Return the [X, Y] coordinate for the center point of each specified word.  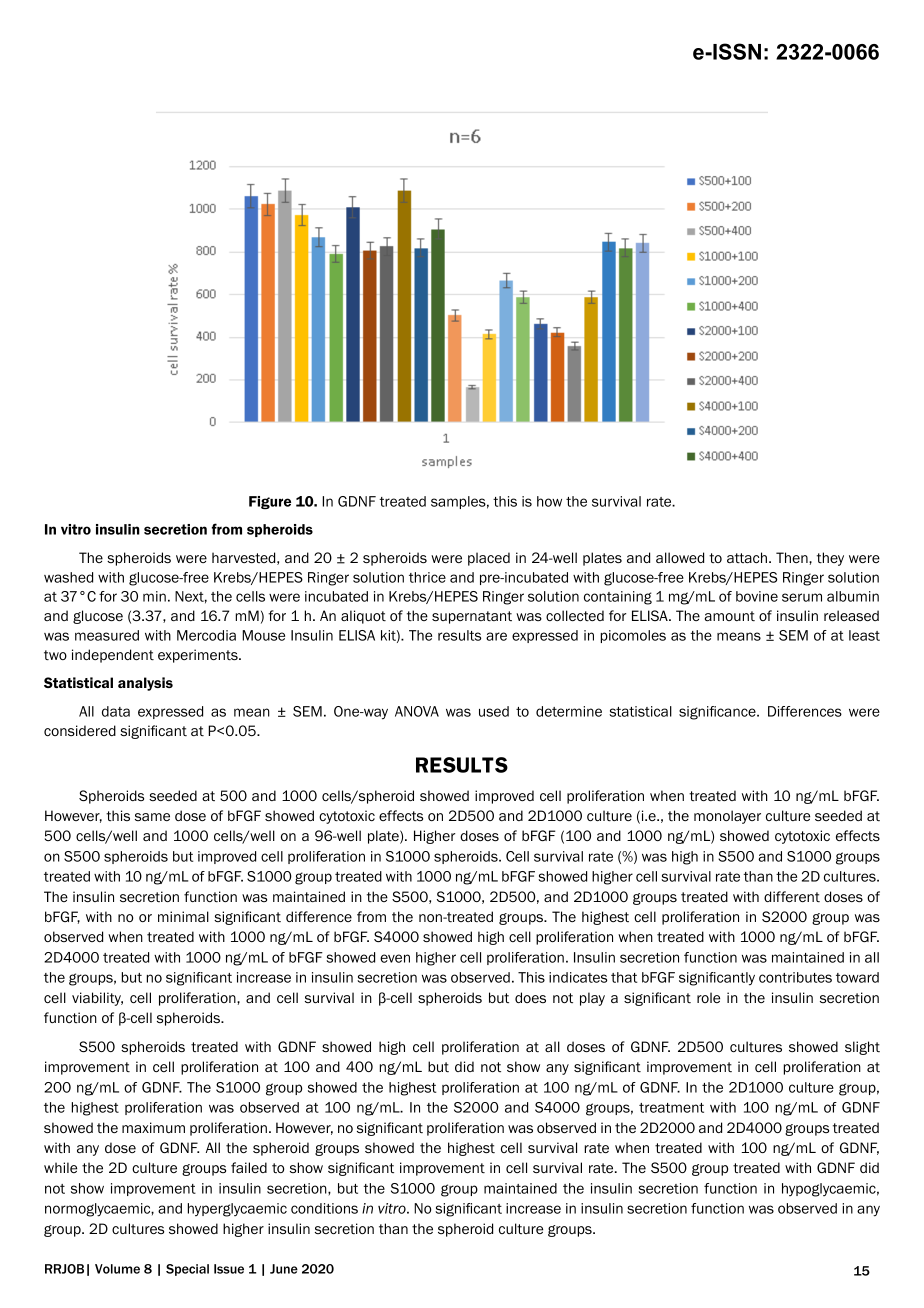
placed [489, 559]
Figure [270, 502]
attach [747, 557]
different [792, 896]
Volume [117, 1269]
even [395, 958]
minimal [183, 916]
